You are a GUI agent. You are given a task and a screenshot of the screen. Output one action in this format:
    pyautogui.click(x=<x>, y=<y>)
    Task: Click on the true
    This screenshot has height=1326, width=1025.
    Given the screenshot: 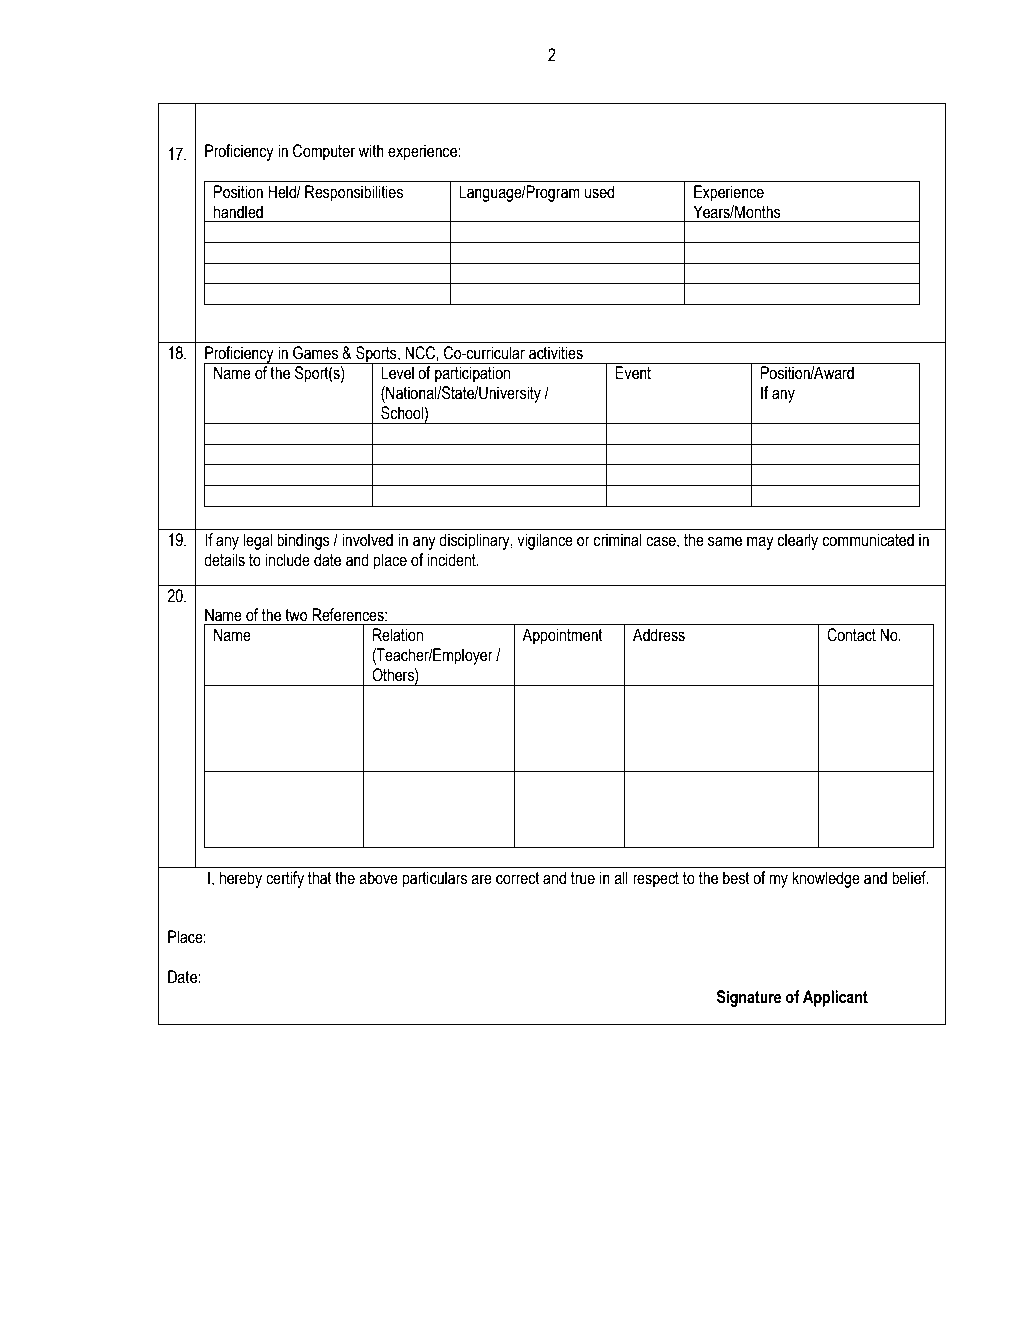 What is the action you would take?
    pyautogui.click(x=583, y=878)
